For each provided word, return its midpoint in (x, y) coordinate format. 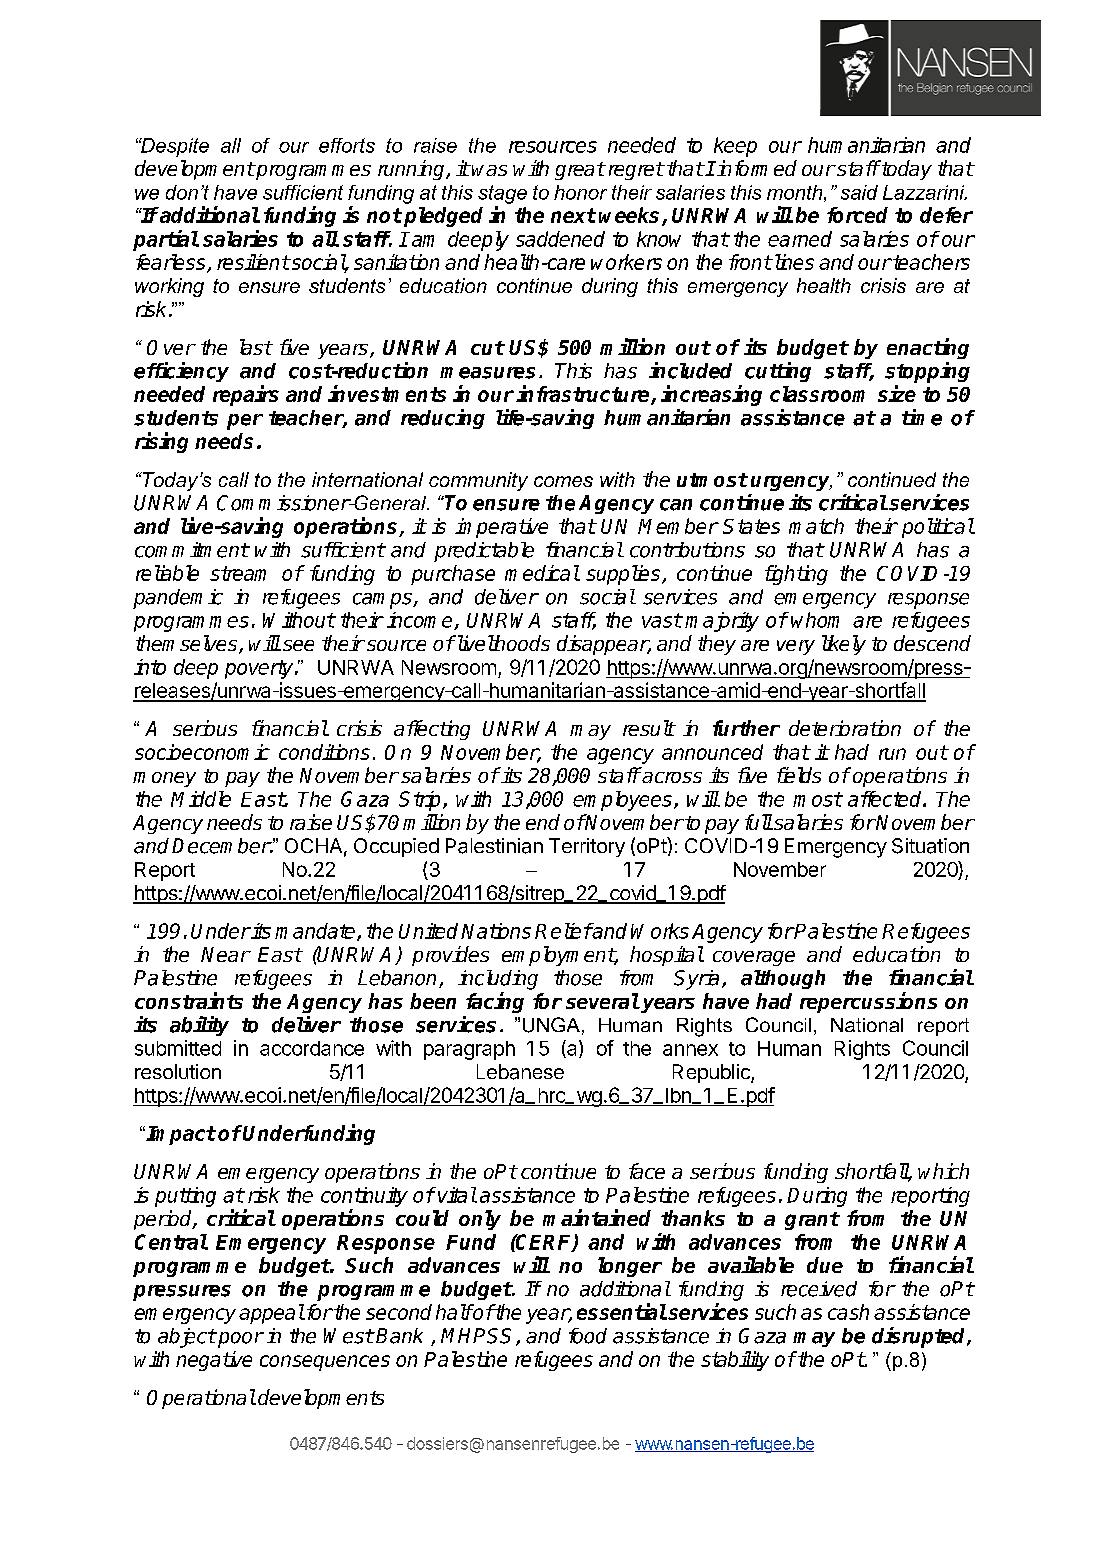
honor (580, 192)
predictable (484, 552)
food (588, 1336)
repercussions (868, 1002)
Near (225, 954)
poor (240, 1340)
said (859, 192)
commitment (192, 550)
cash (848, 1312)
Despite (174, 147)
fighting (796, 575)
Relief (563, 931)
